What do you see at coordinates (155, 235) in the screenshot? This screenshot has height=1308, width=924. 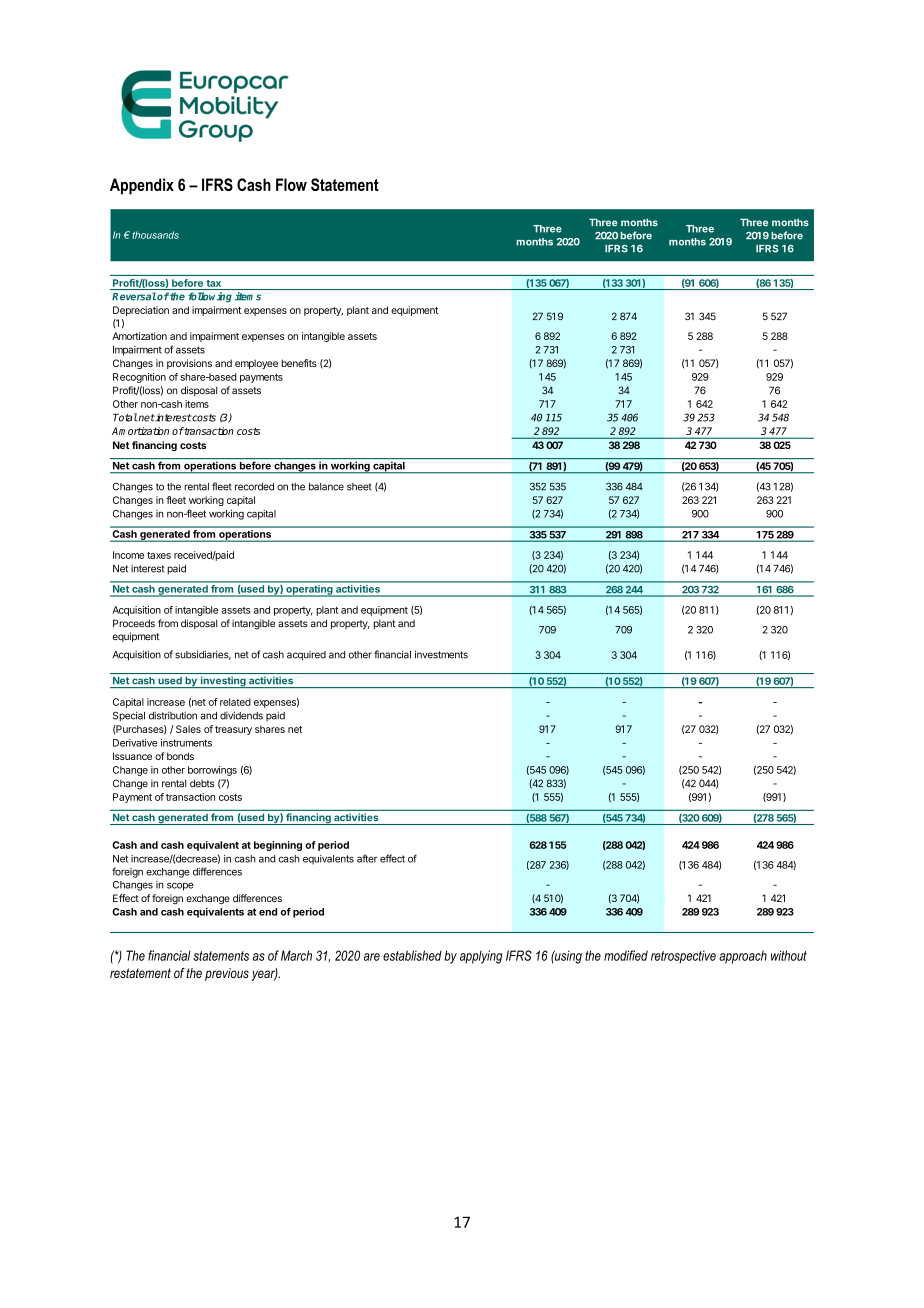 I see `thousands` at bounding box center [155, 235].
